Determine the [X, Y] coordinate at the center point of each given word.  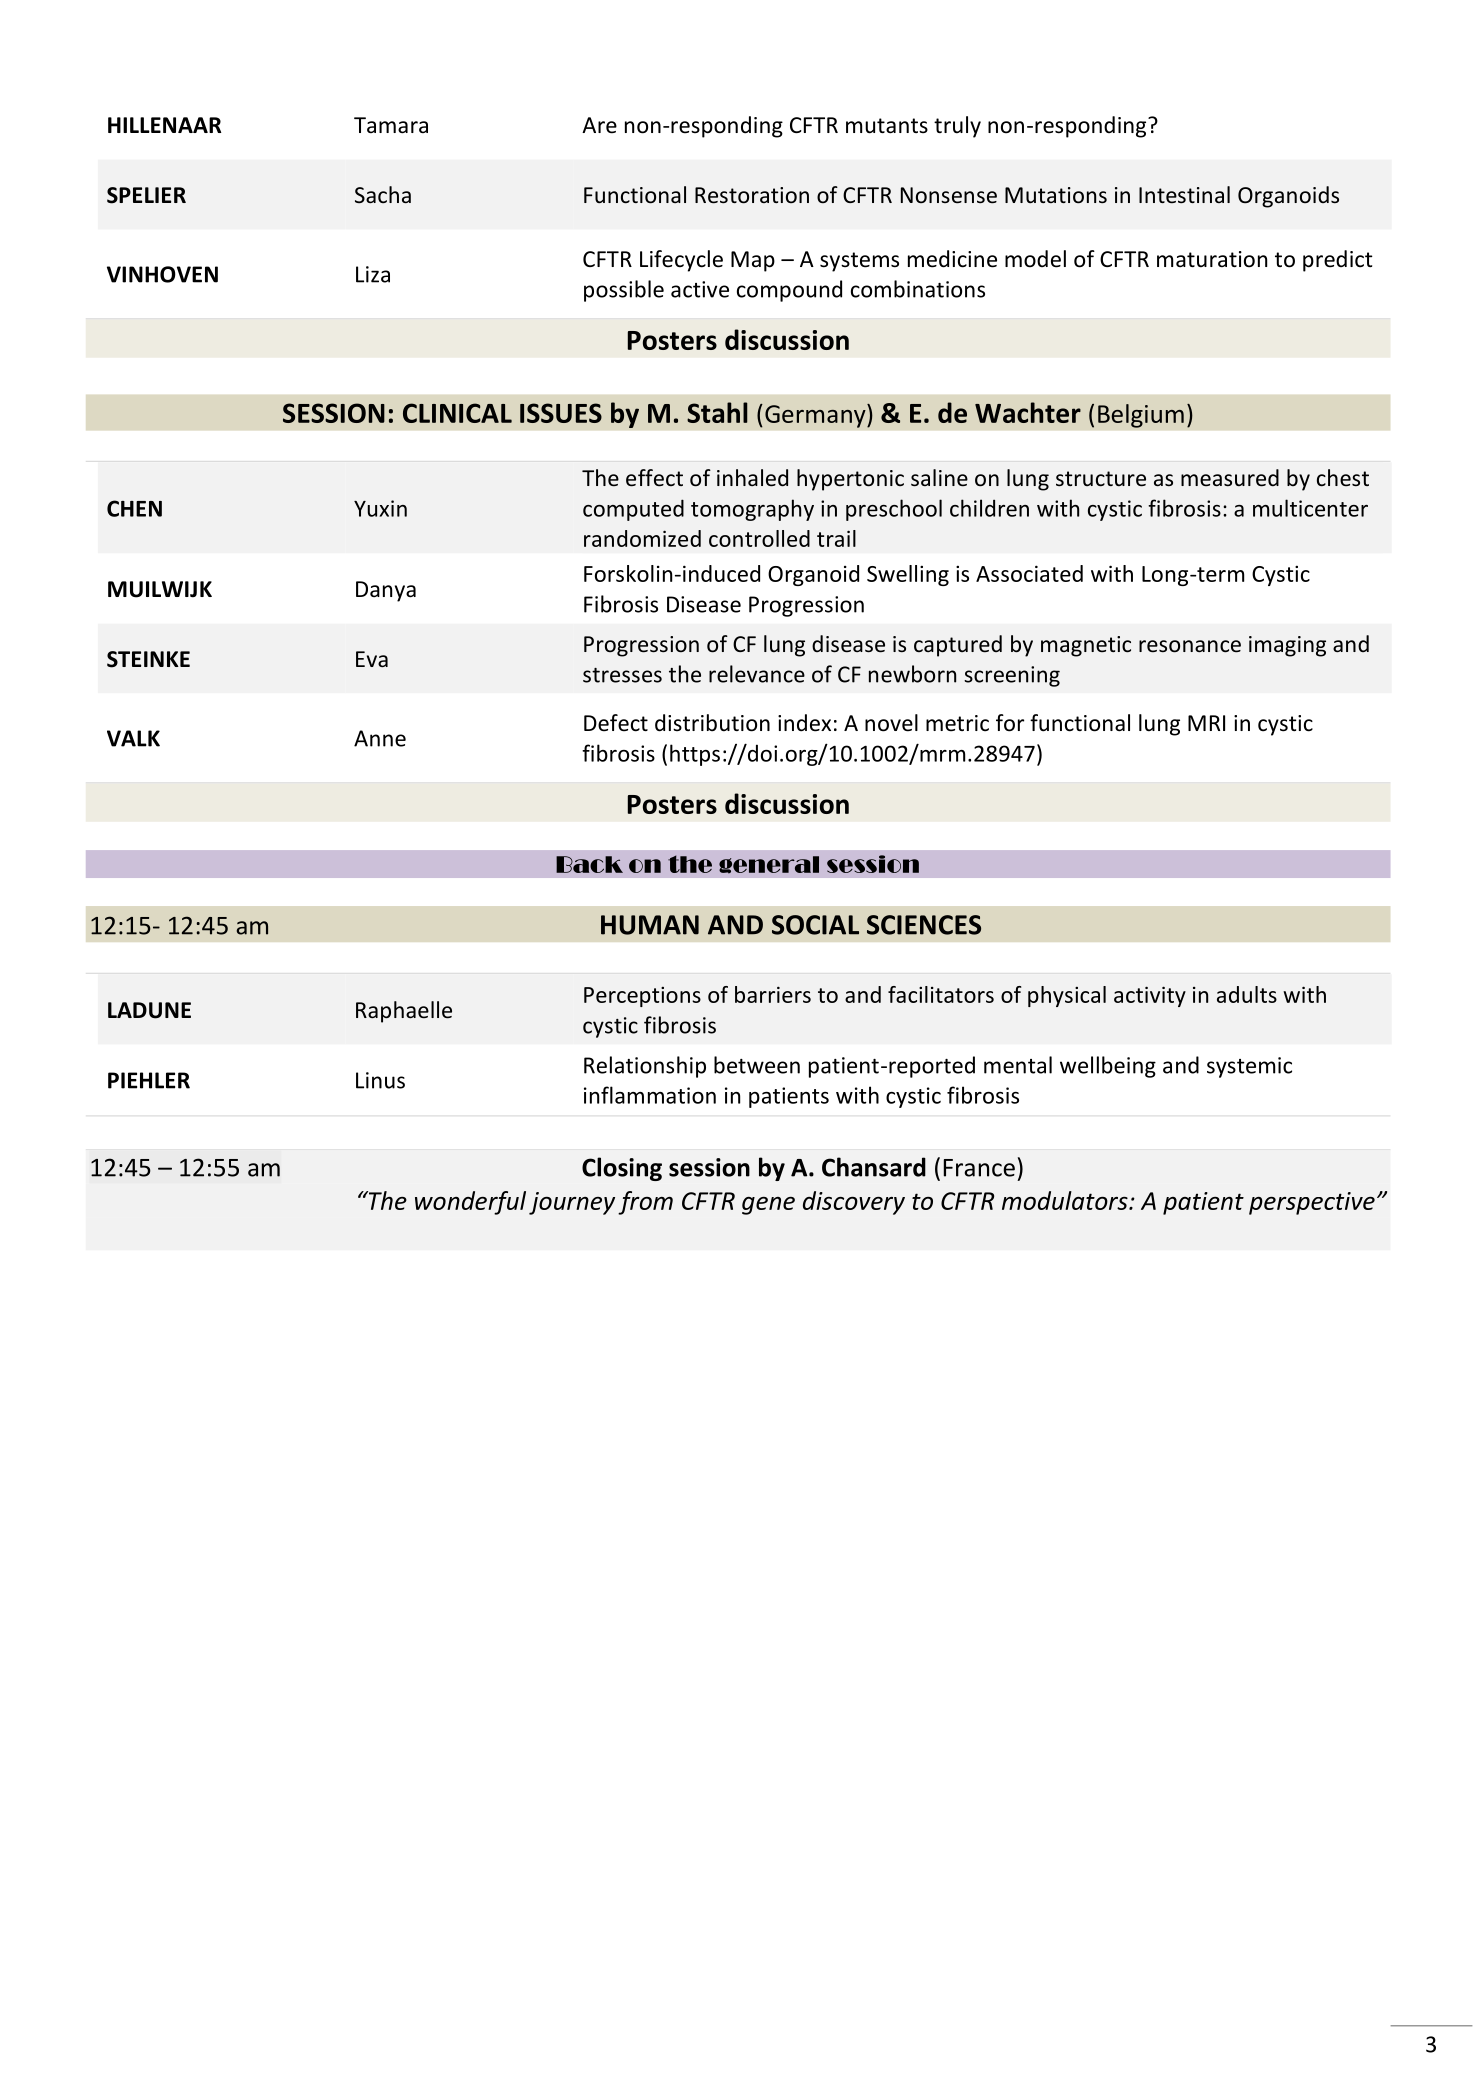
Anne [380, 738]
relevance [757, 674]
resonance [1190, 646]
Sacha [383, 195]
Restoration [752, 195]
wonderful [470, 1203]
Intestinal [1184, 195]
